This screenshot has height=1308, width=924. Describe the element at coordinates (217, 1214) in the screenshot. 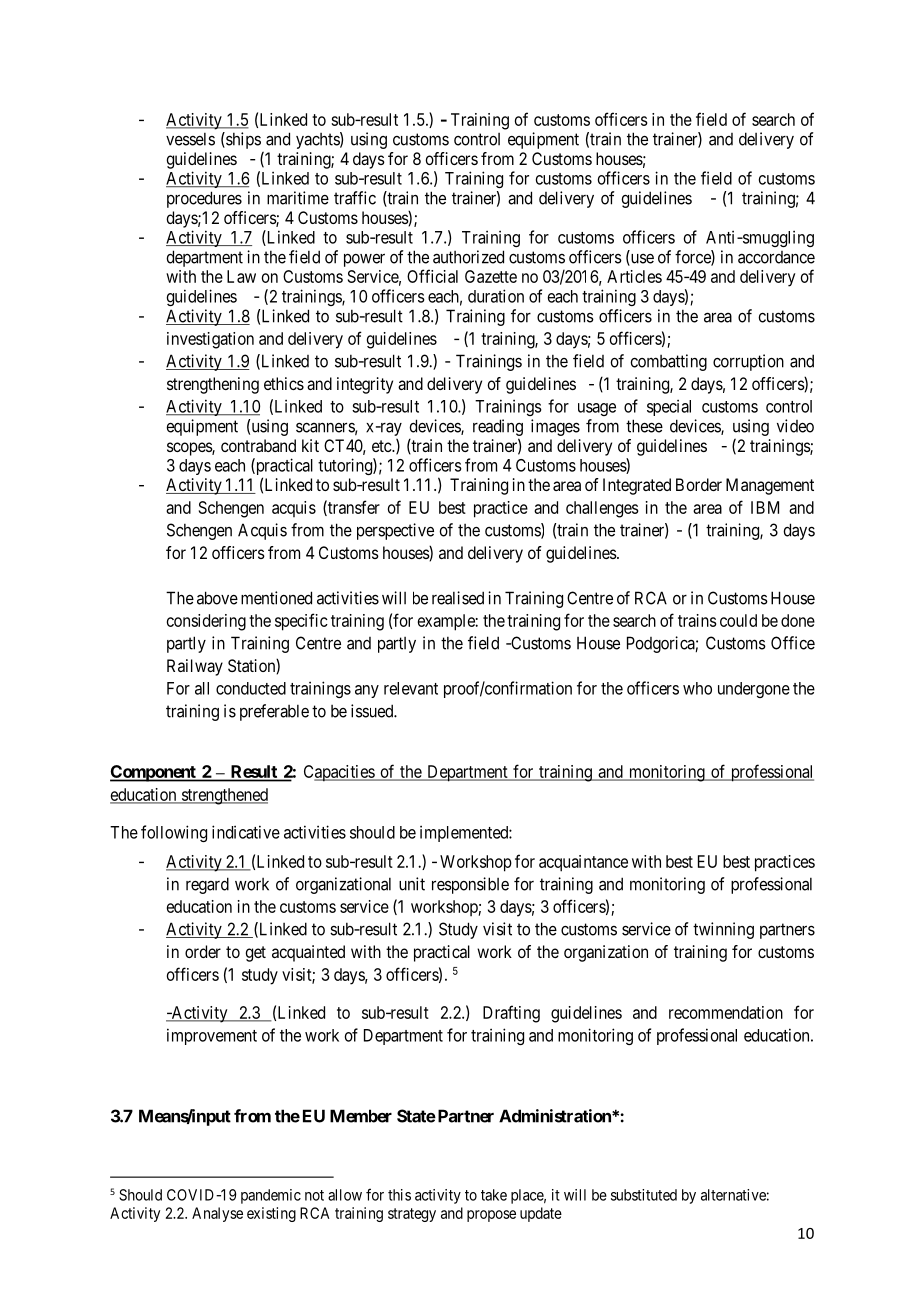

I see `Analyse` at that location.
